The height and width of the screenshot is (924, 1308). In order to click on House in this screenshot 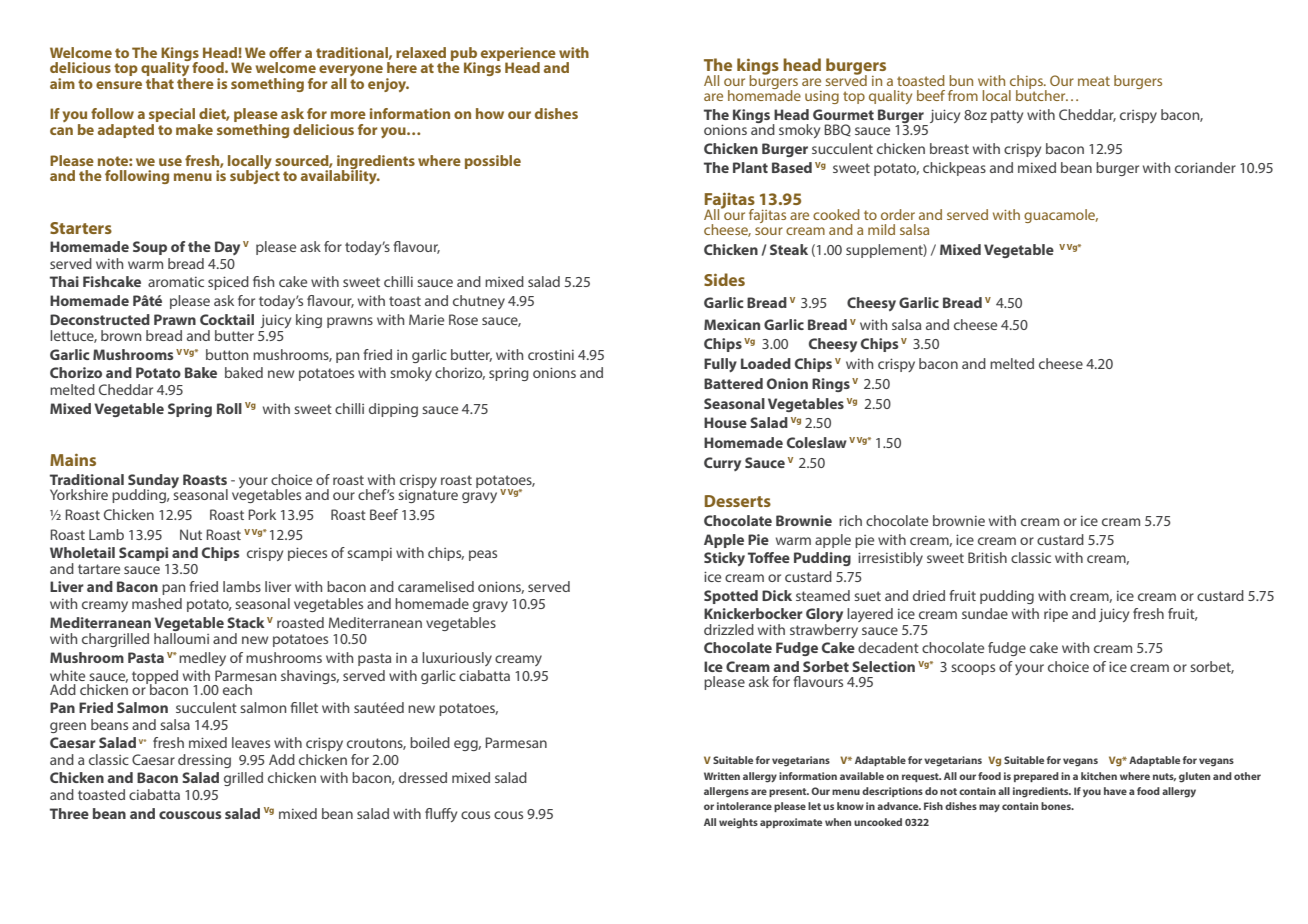, I will do `click(725, 422)`.
